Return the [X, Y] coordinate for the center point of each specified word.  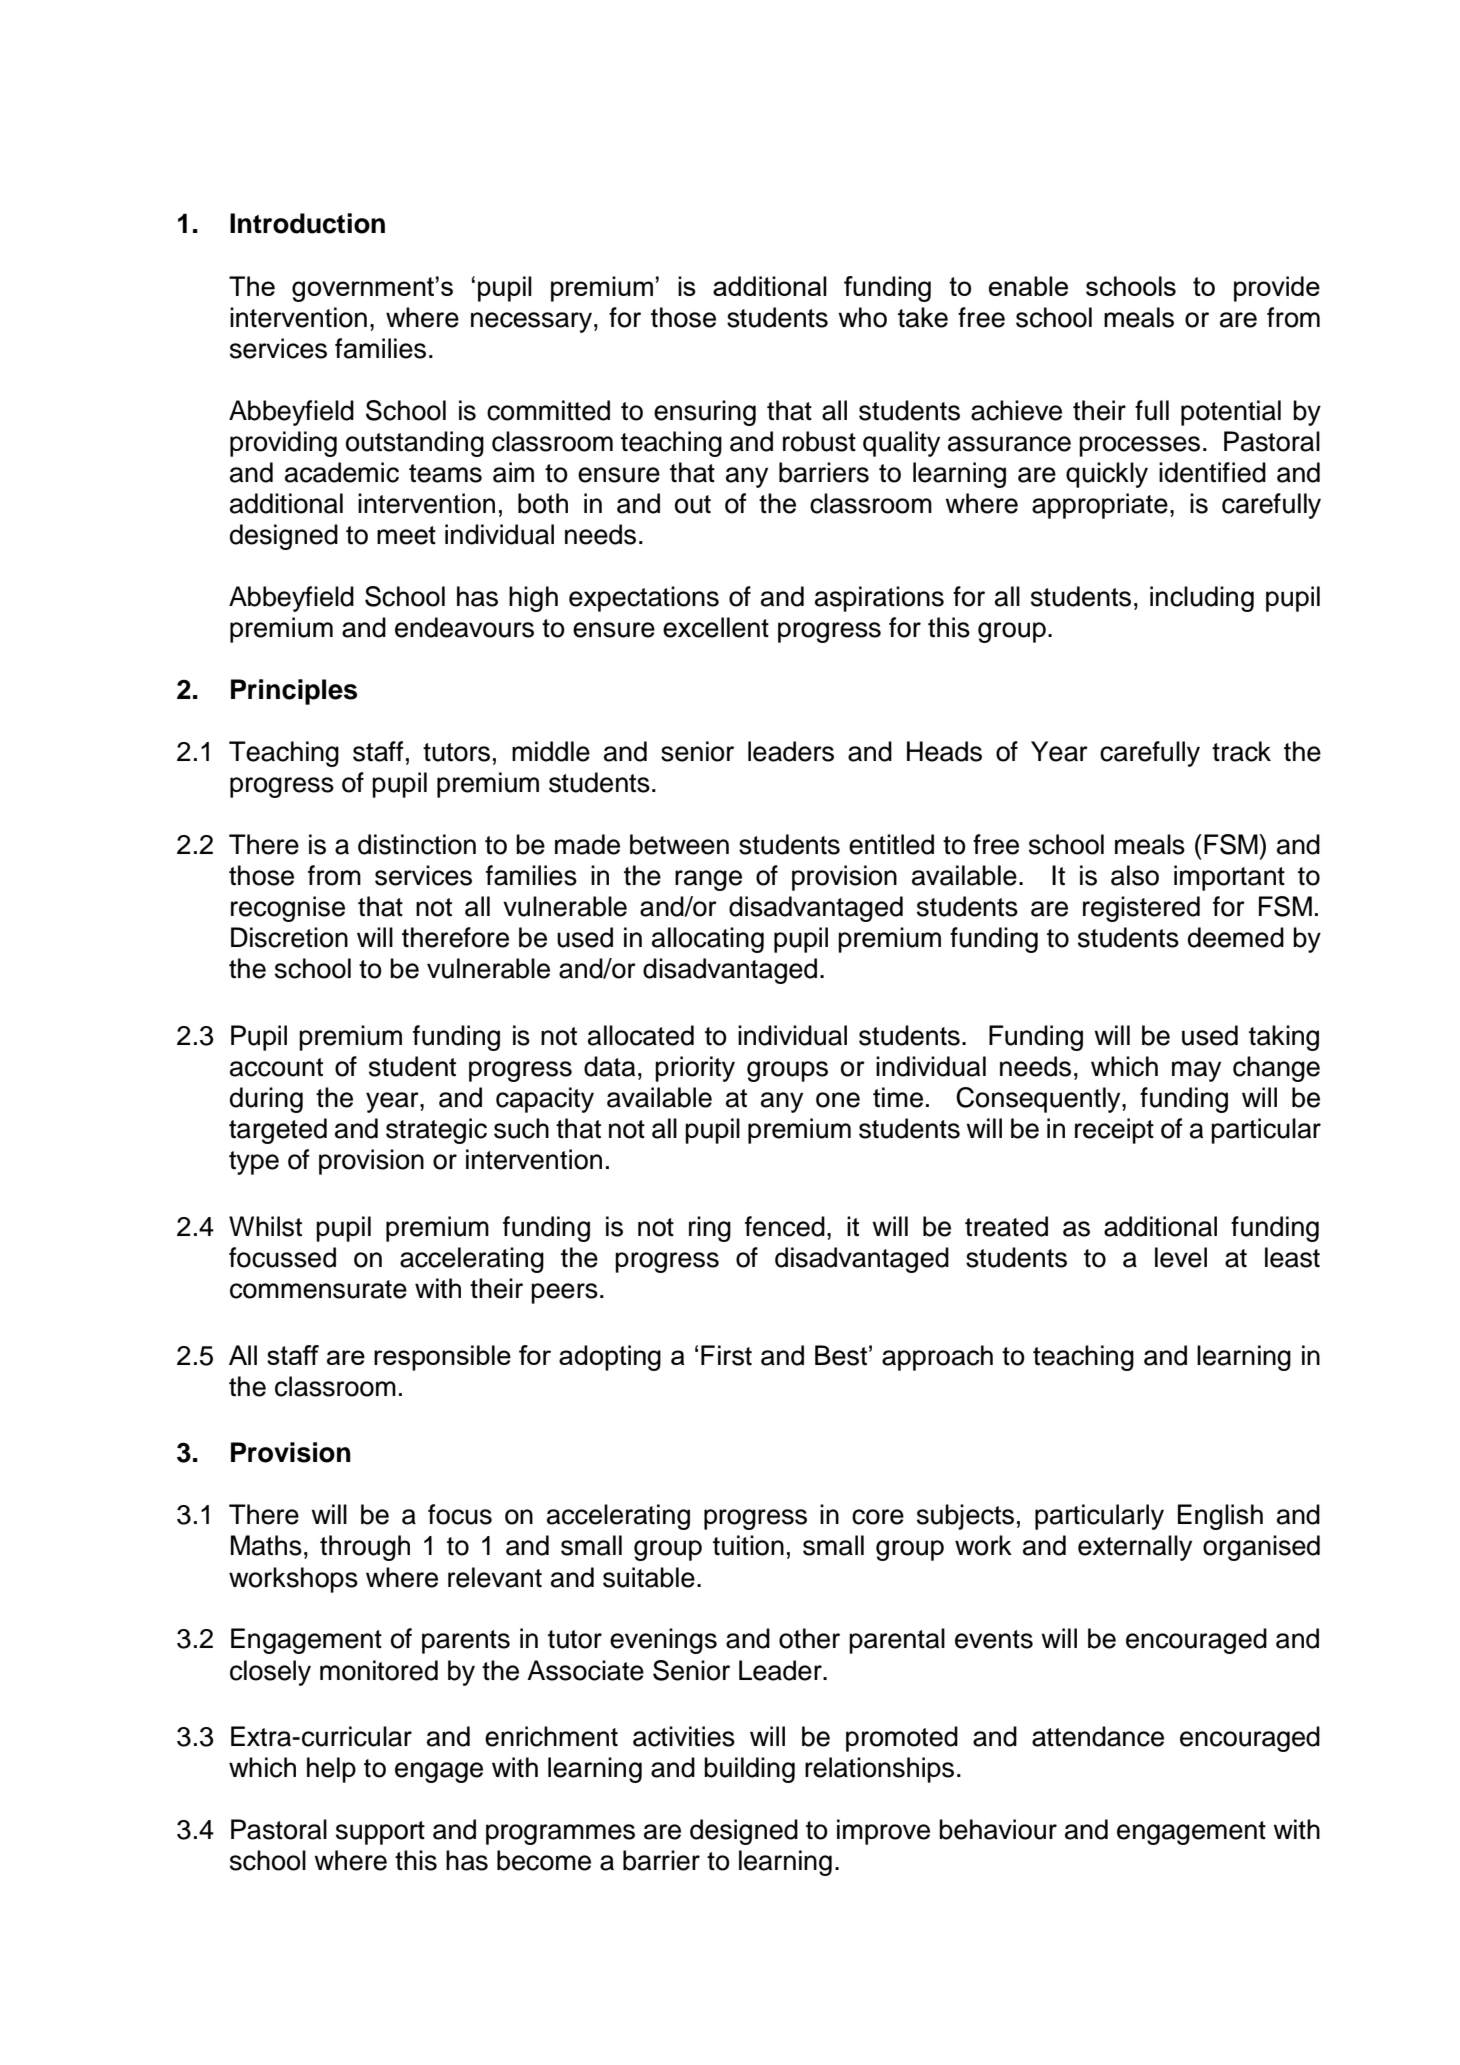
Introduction [307, 223]
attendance [1098, 1736]
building [749, 1770]
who [862, 317]
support [380, 1833]
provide [1277, 289]
